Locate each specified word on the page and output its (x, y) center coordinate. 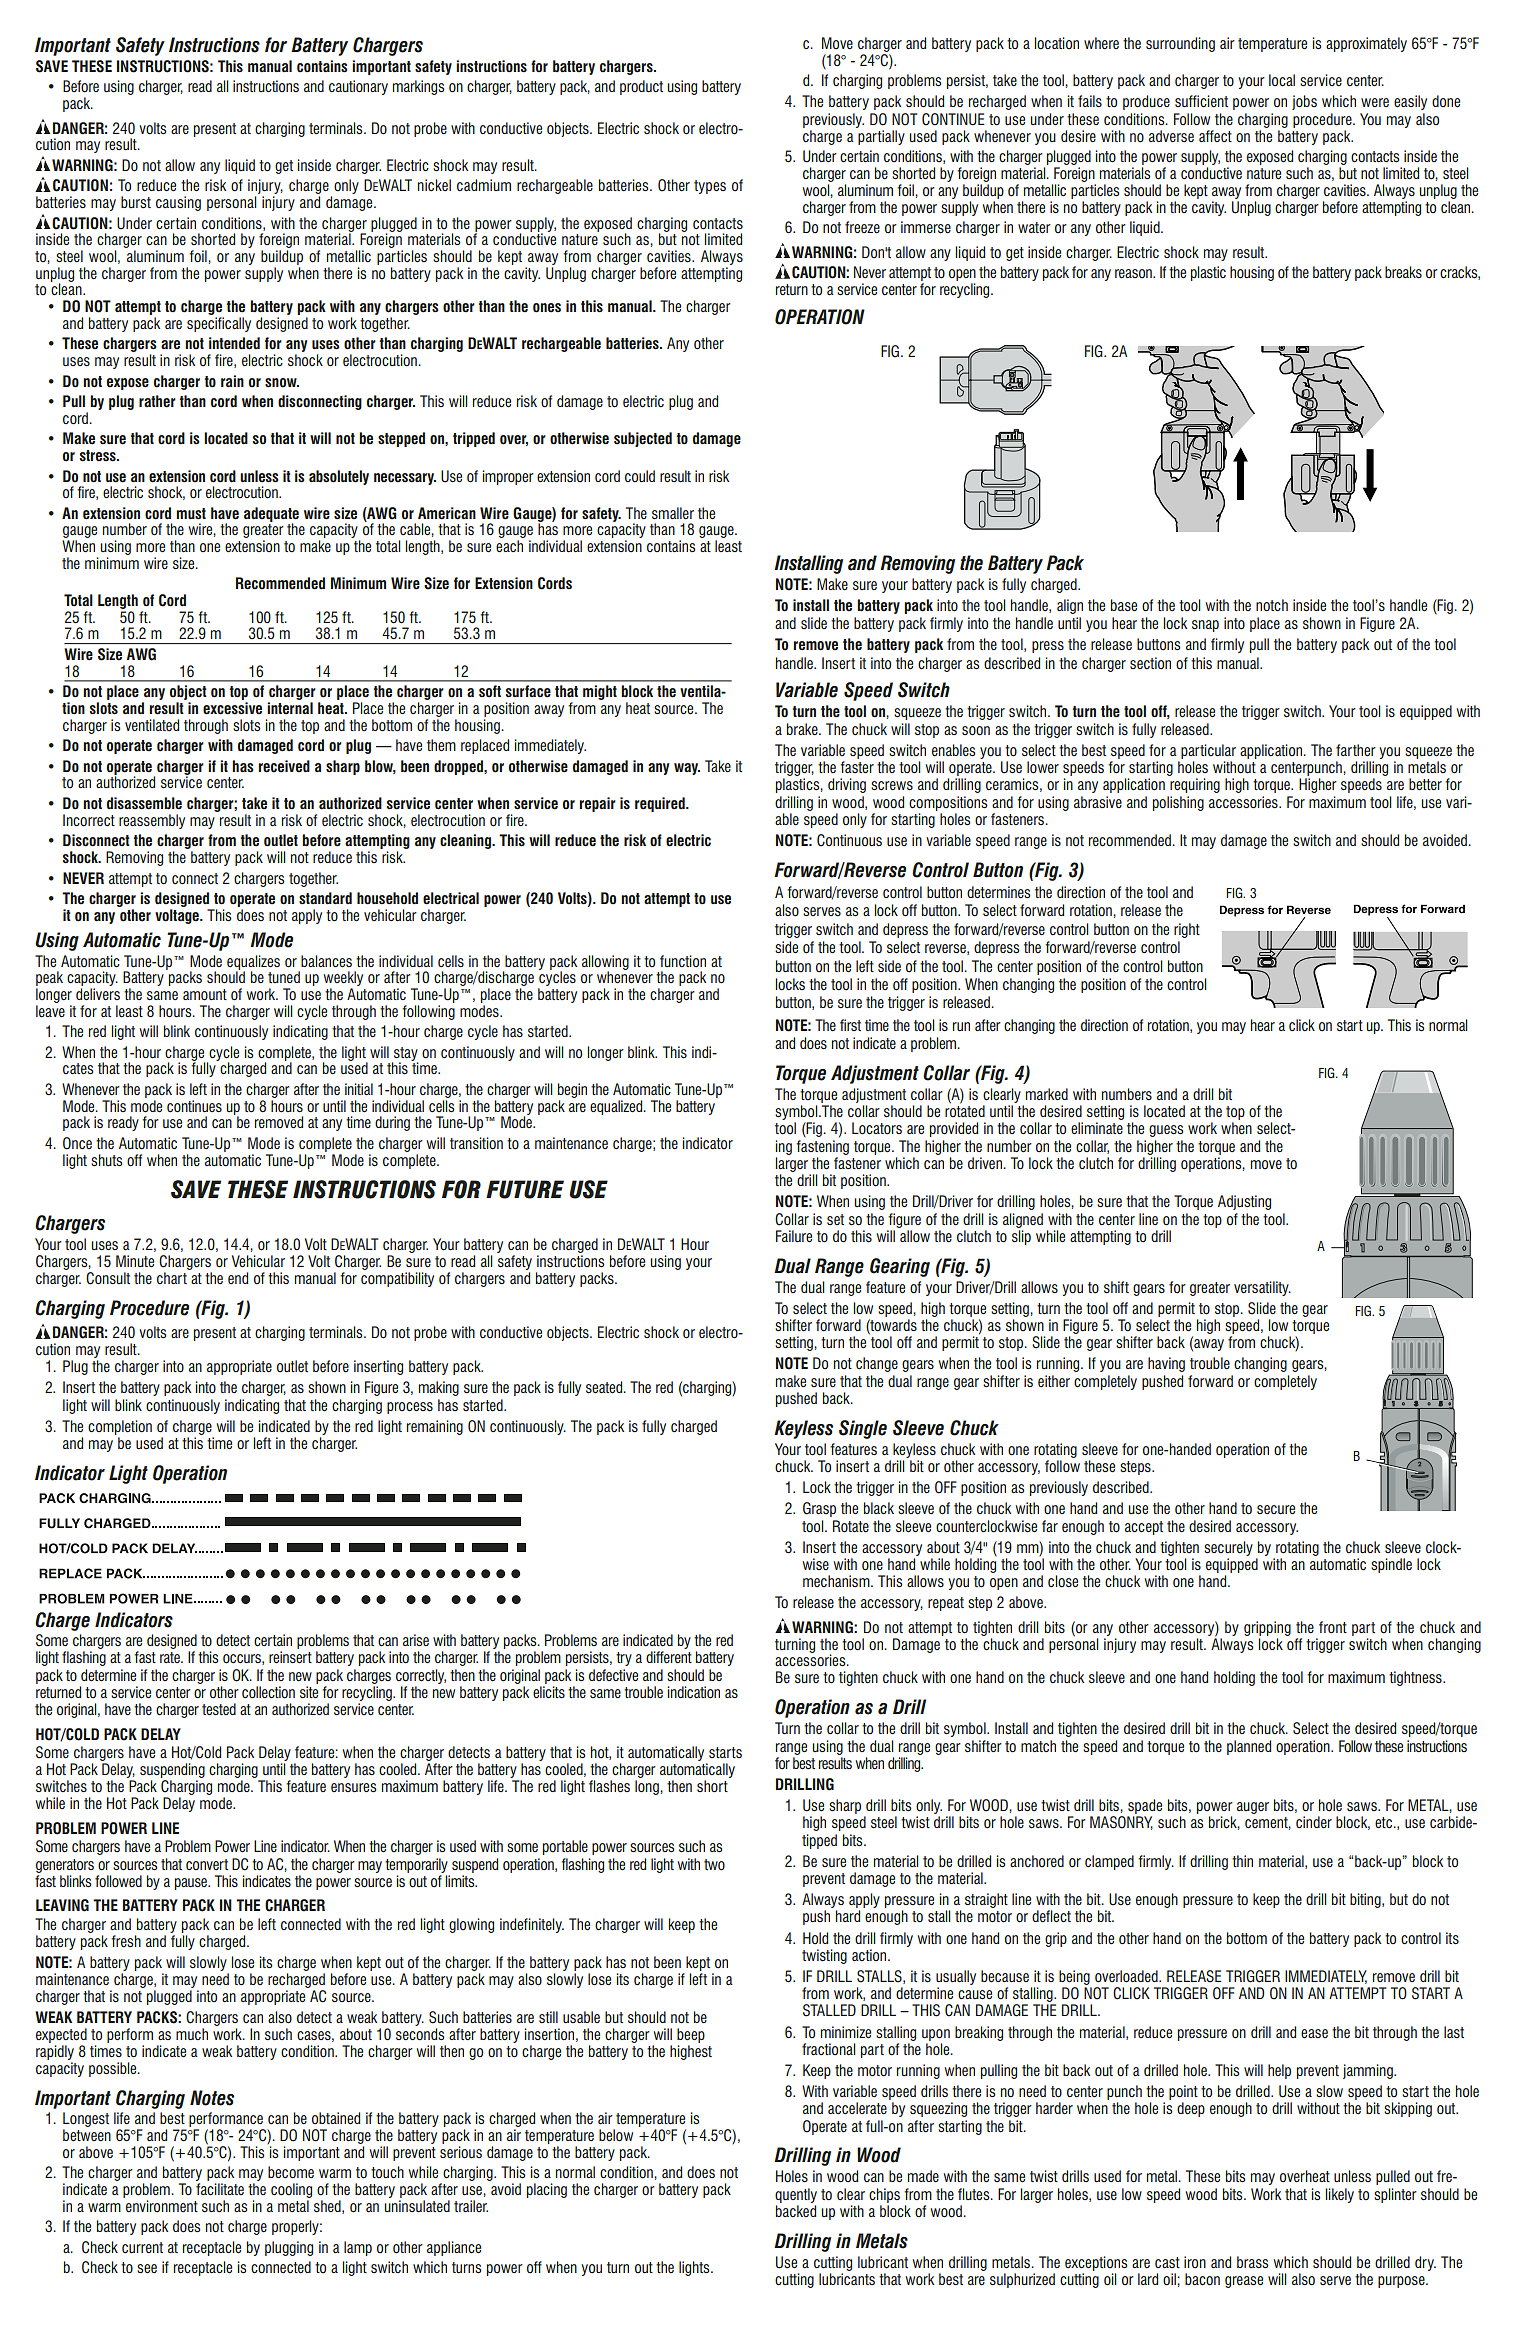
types (710, 187)
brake (803, 729)
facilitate (220, 2189)
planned (1249, 1747)
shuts (106, 1160)
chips (884, 2195)
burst (136, 202)
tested (219, 1709)
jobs (1304, 102)
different (669, 1657)
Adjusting (1244, 1202)
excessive (232, 708)
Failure (794, 1236)
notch (1272, 605)
